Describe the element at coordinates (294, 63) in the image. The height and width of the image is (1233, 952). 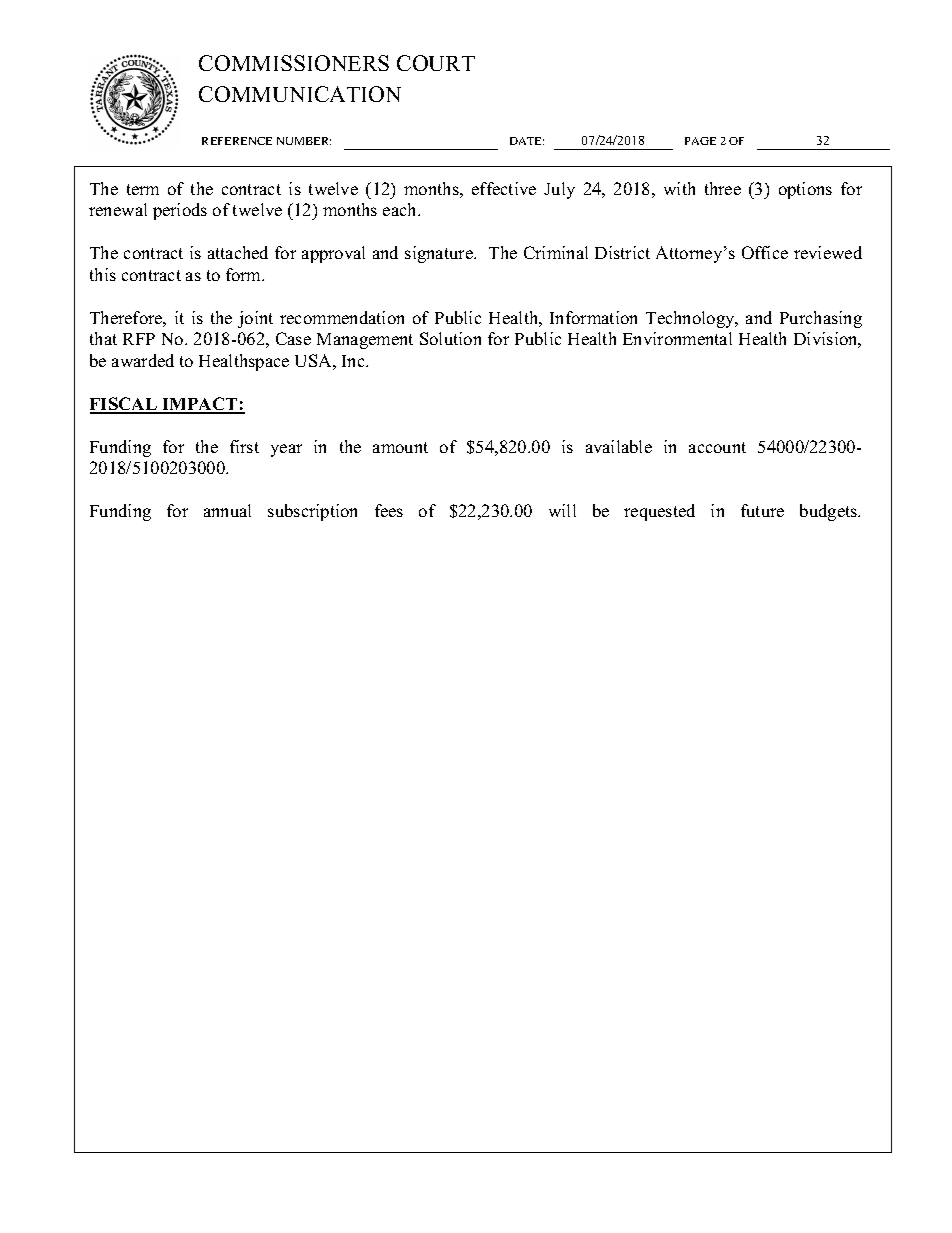
I see `COMMISSIONERS` at that location.
